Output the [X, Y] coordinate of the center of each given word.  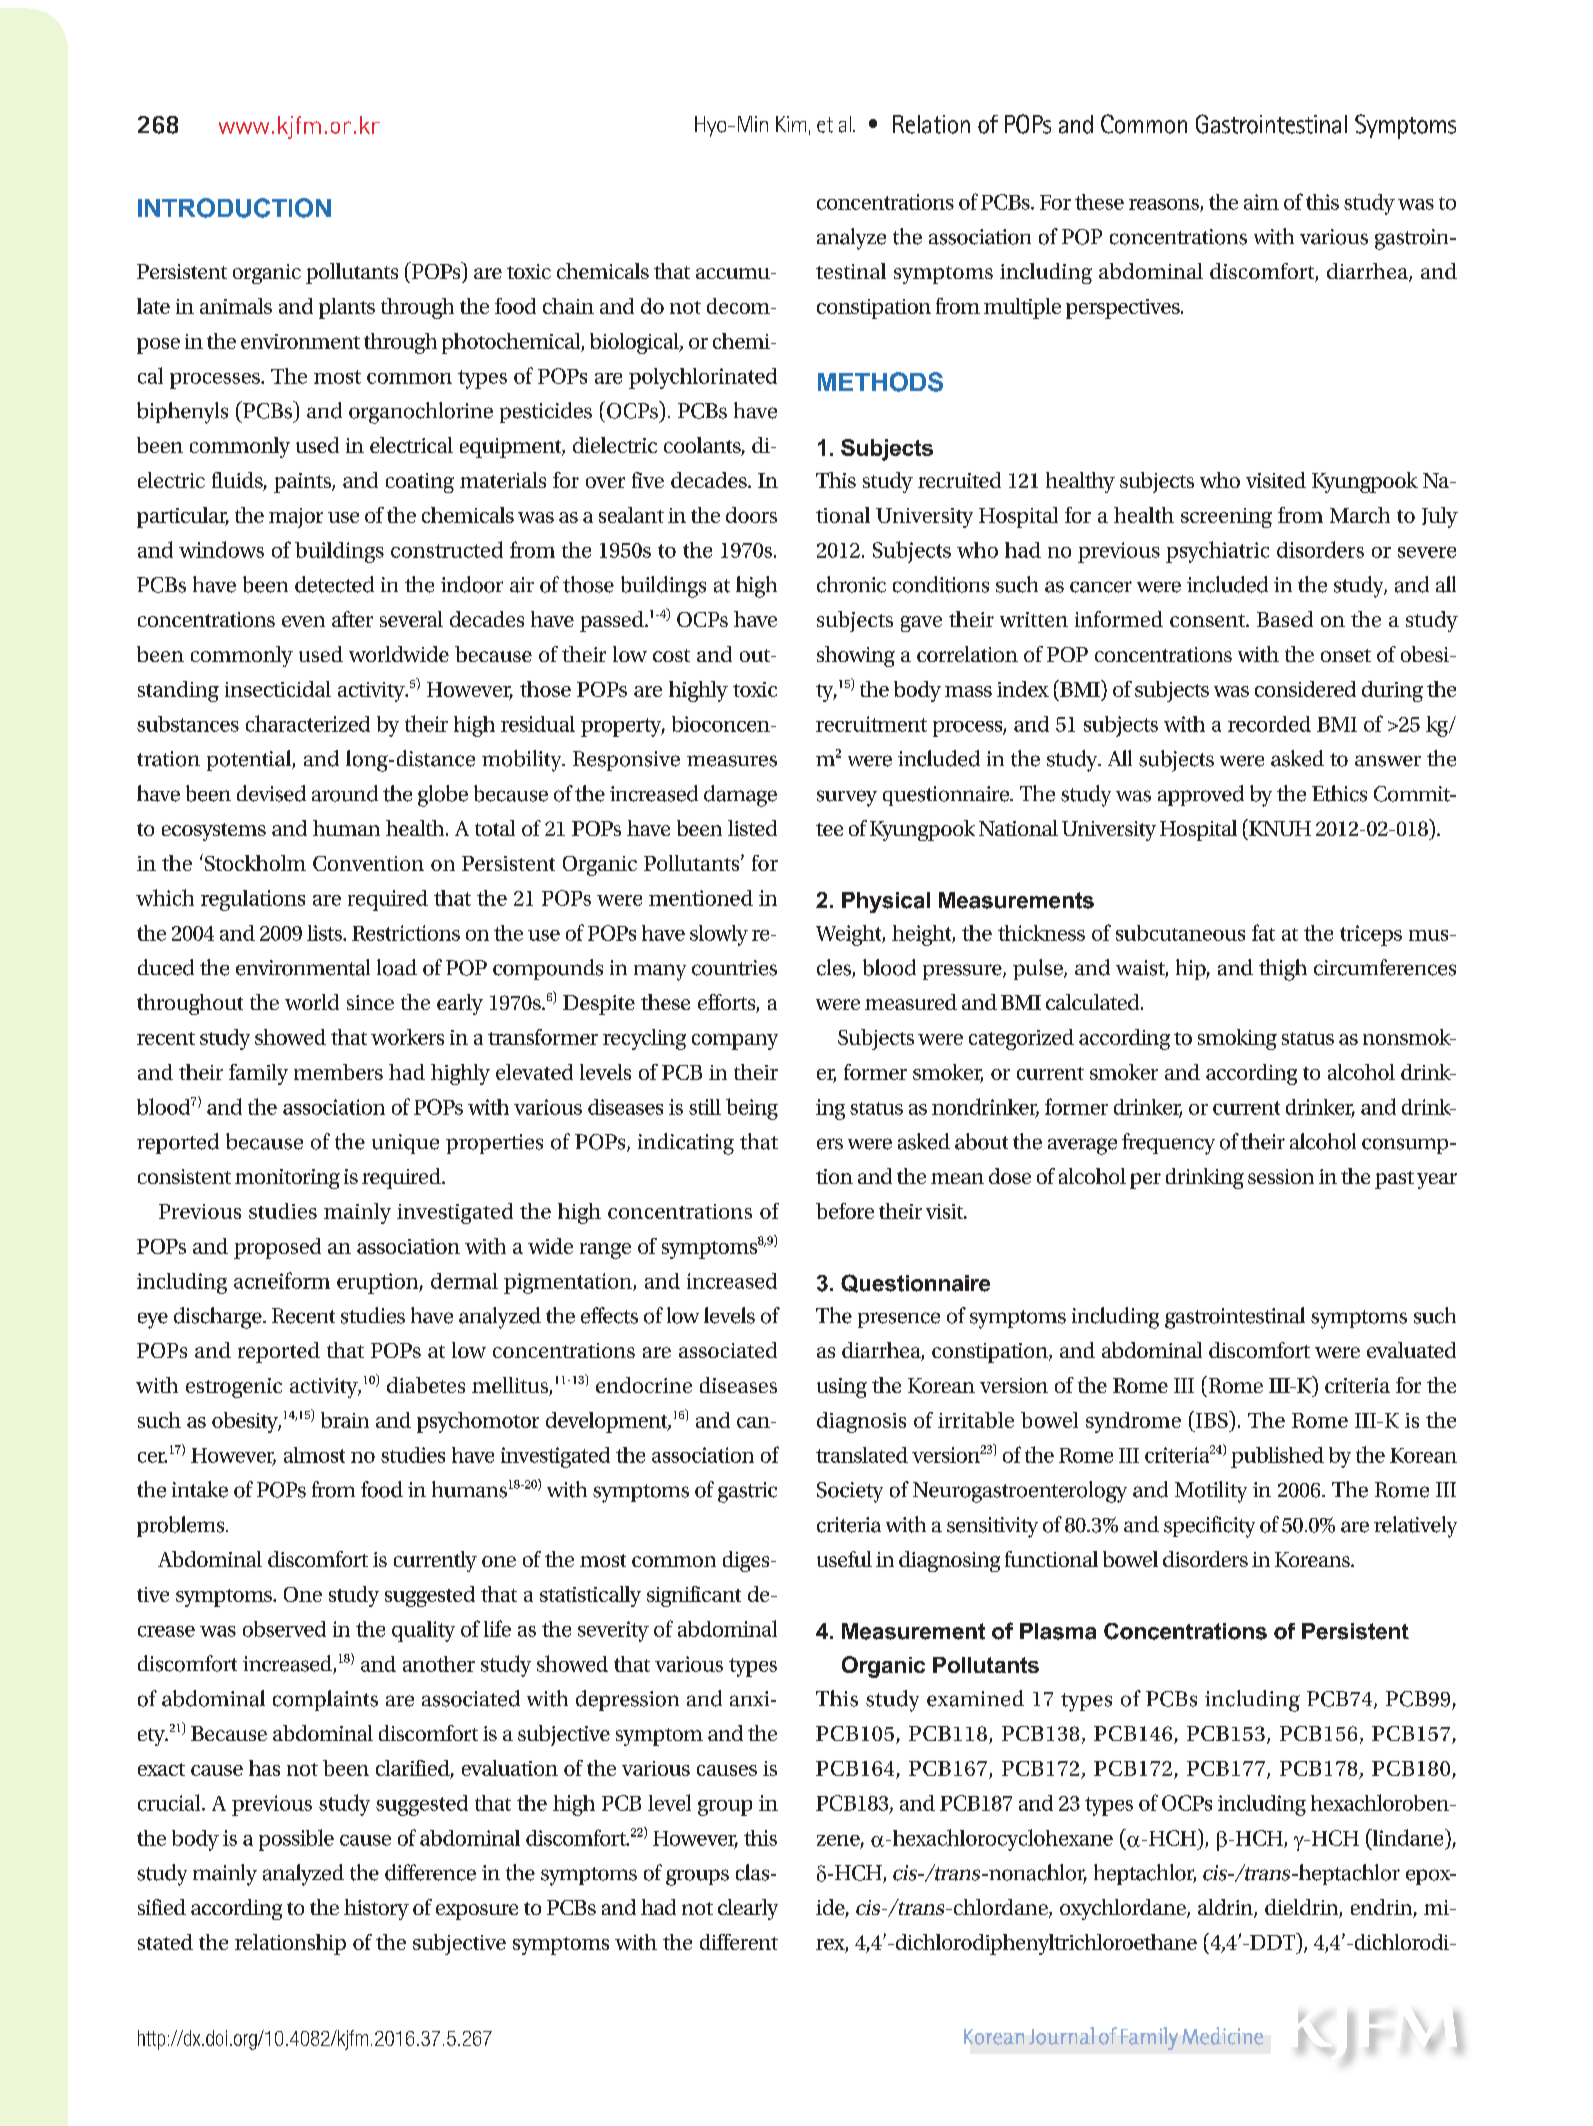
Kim [791, 124]
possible [296, 1840]
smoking [1237, 1039]
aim [1261, 202]
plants [347, 308]
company [735, 1042]
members [338, 1072]
